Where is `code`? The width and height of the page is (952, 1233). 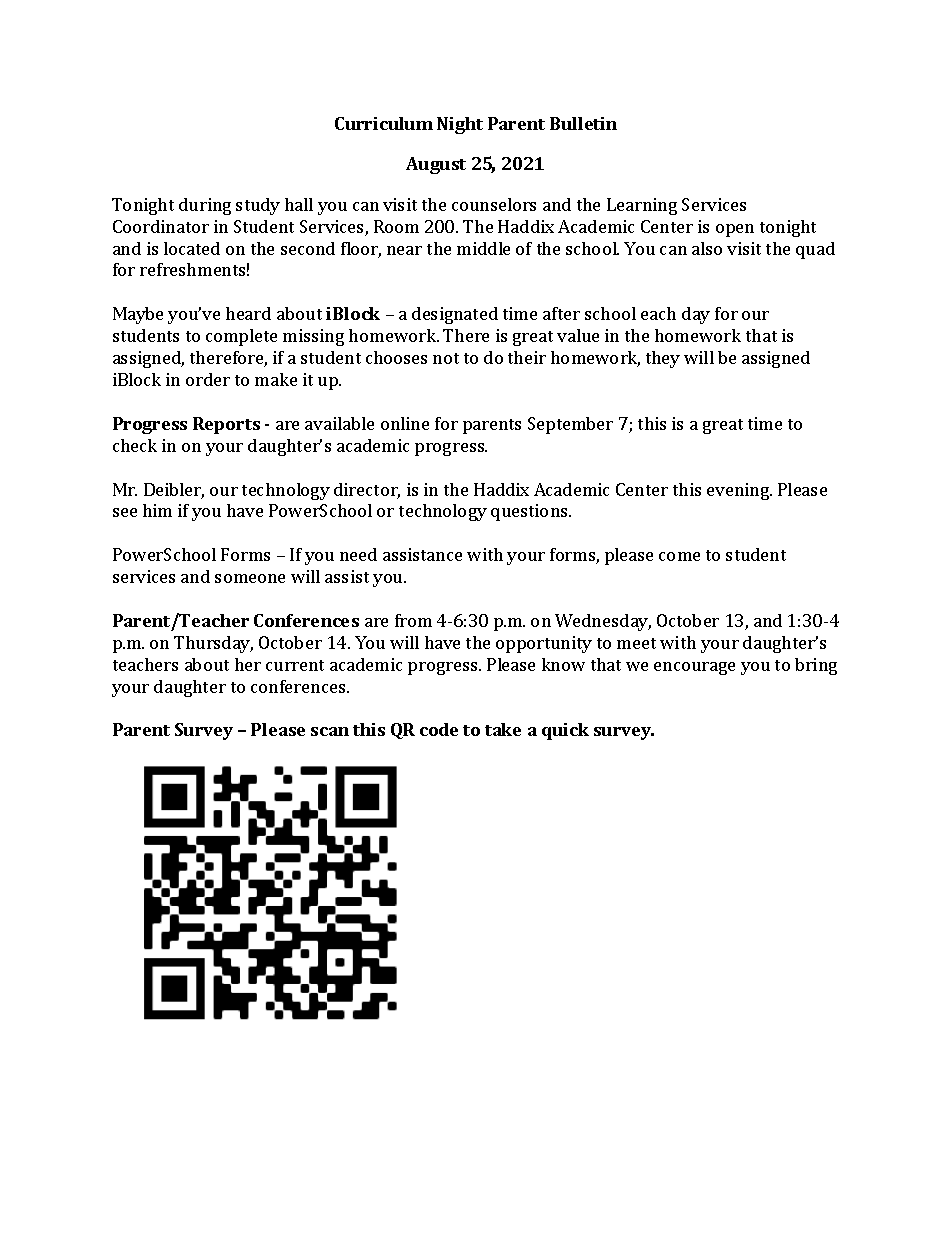 code is located at coordinates (439, 729).
